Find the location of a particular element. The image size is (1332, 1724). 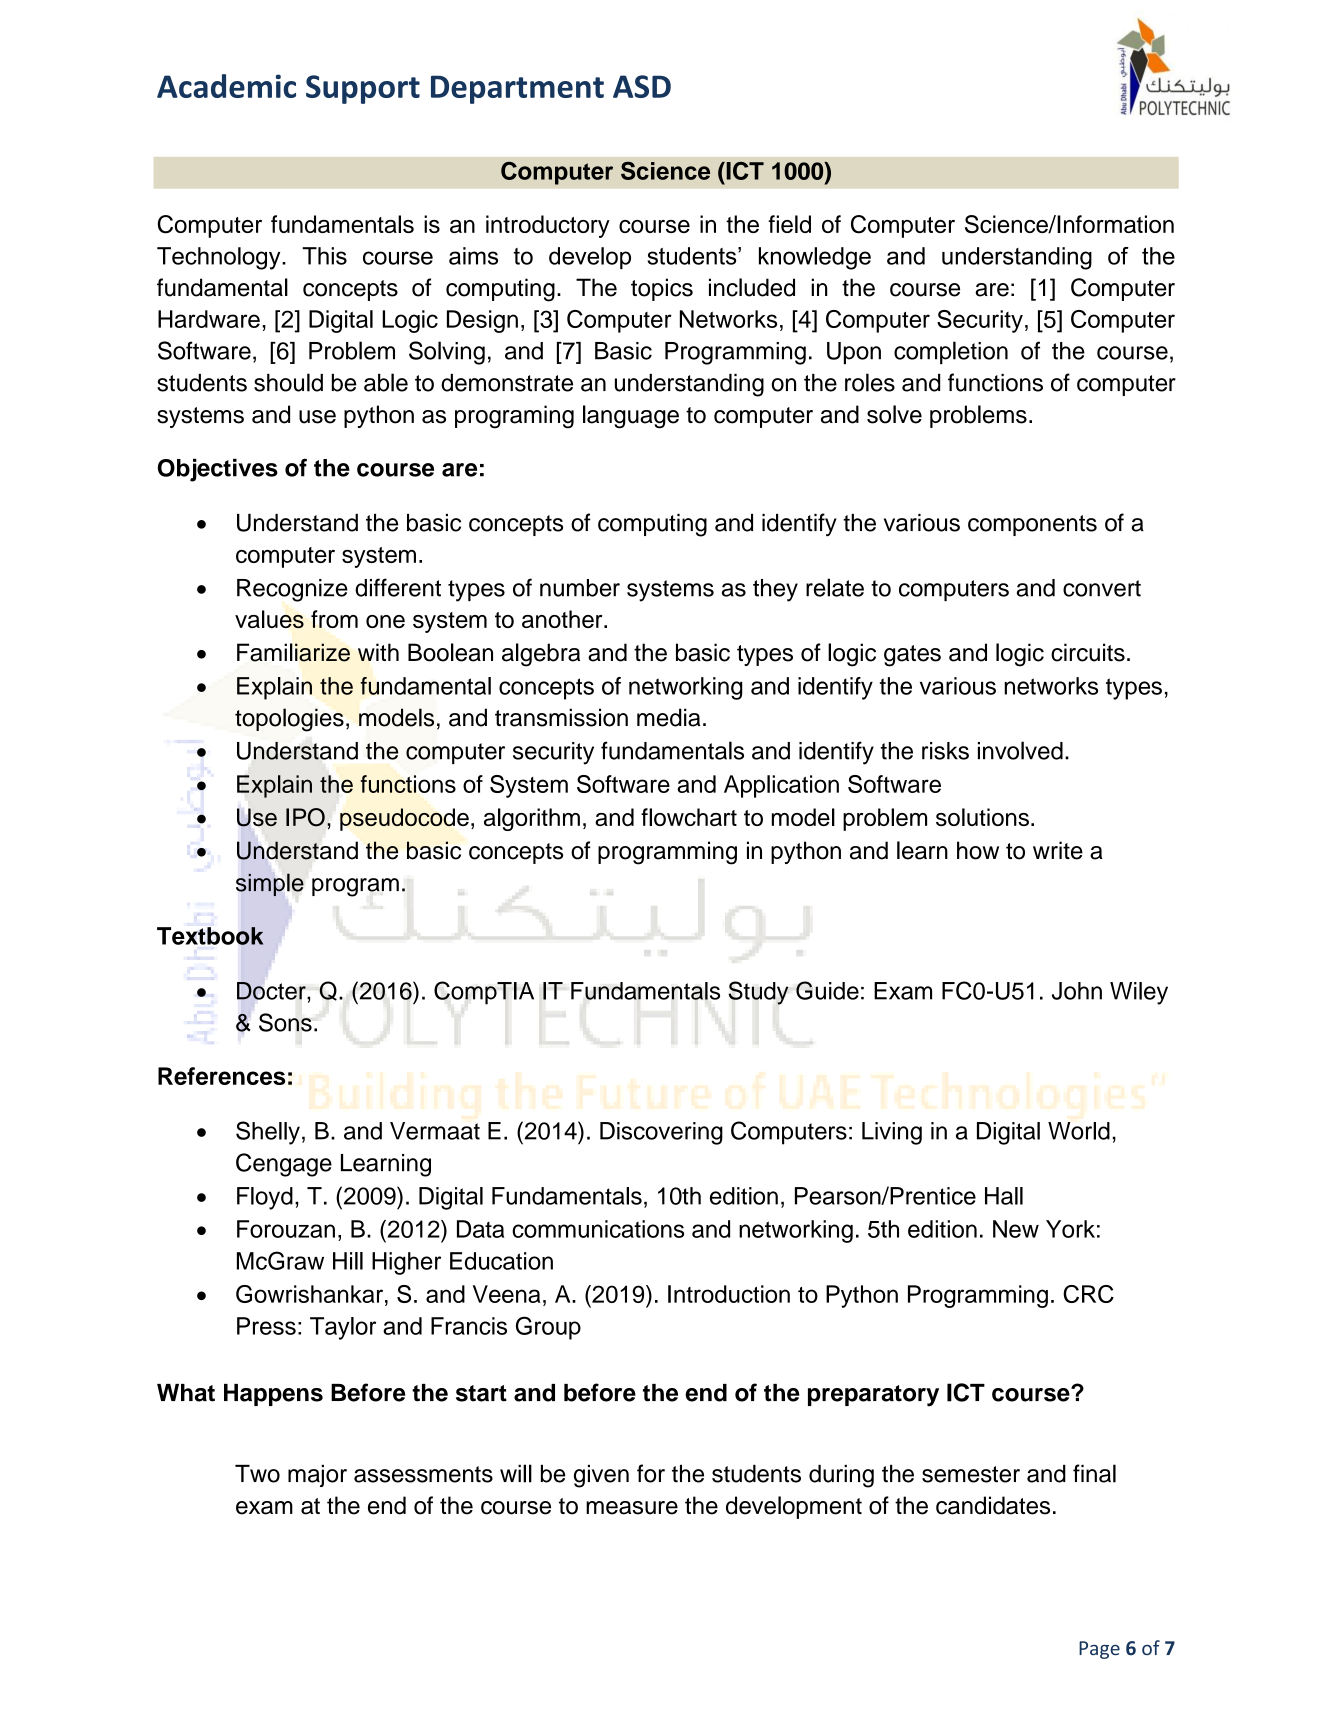

number is located at coordinates (580, 588).
